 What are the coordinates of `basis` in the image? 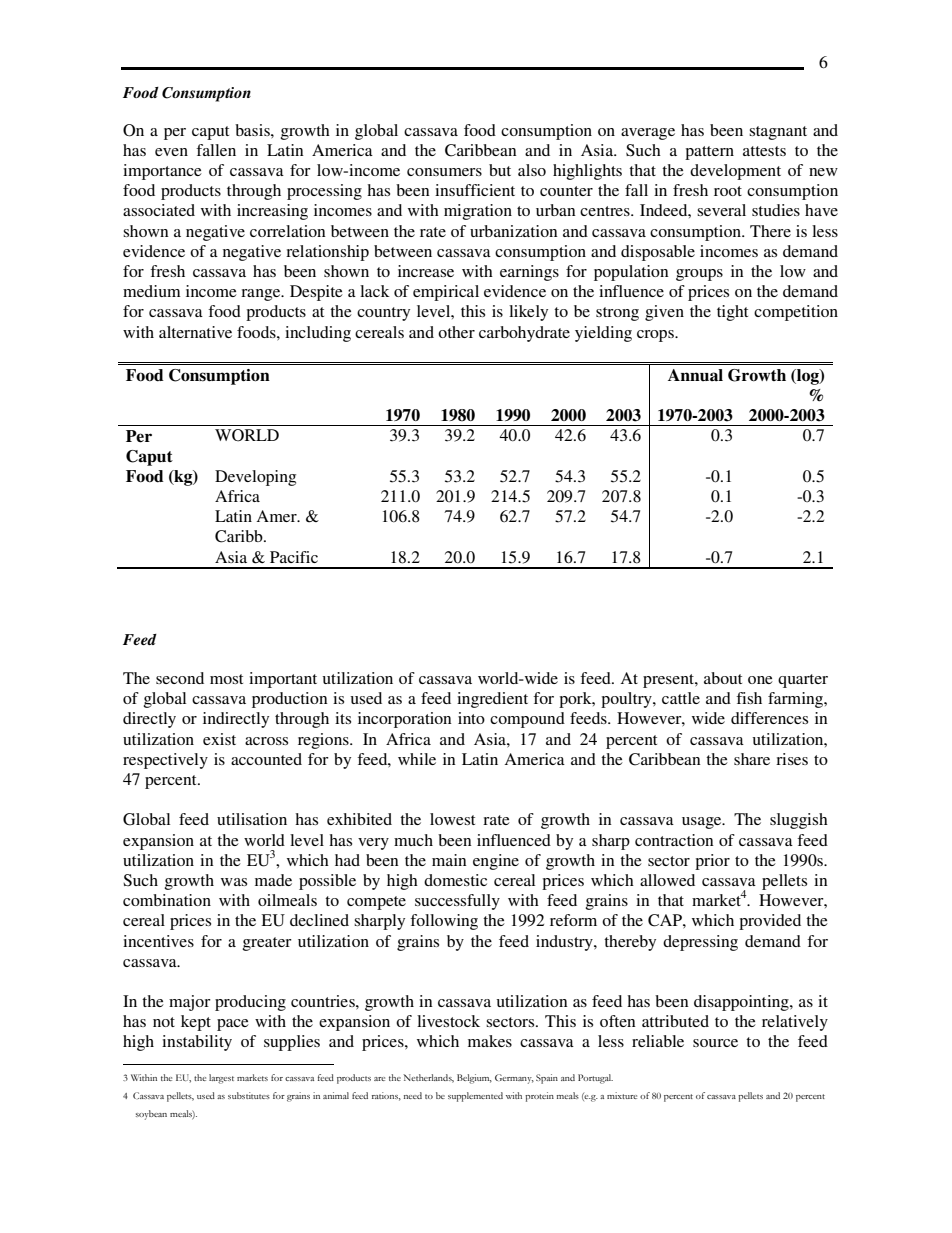 It's located at (253, 130).
